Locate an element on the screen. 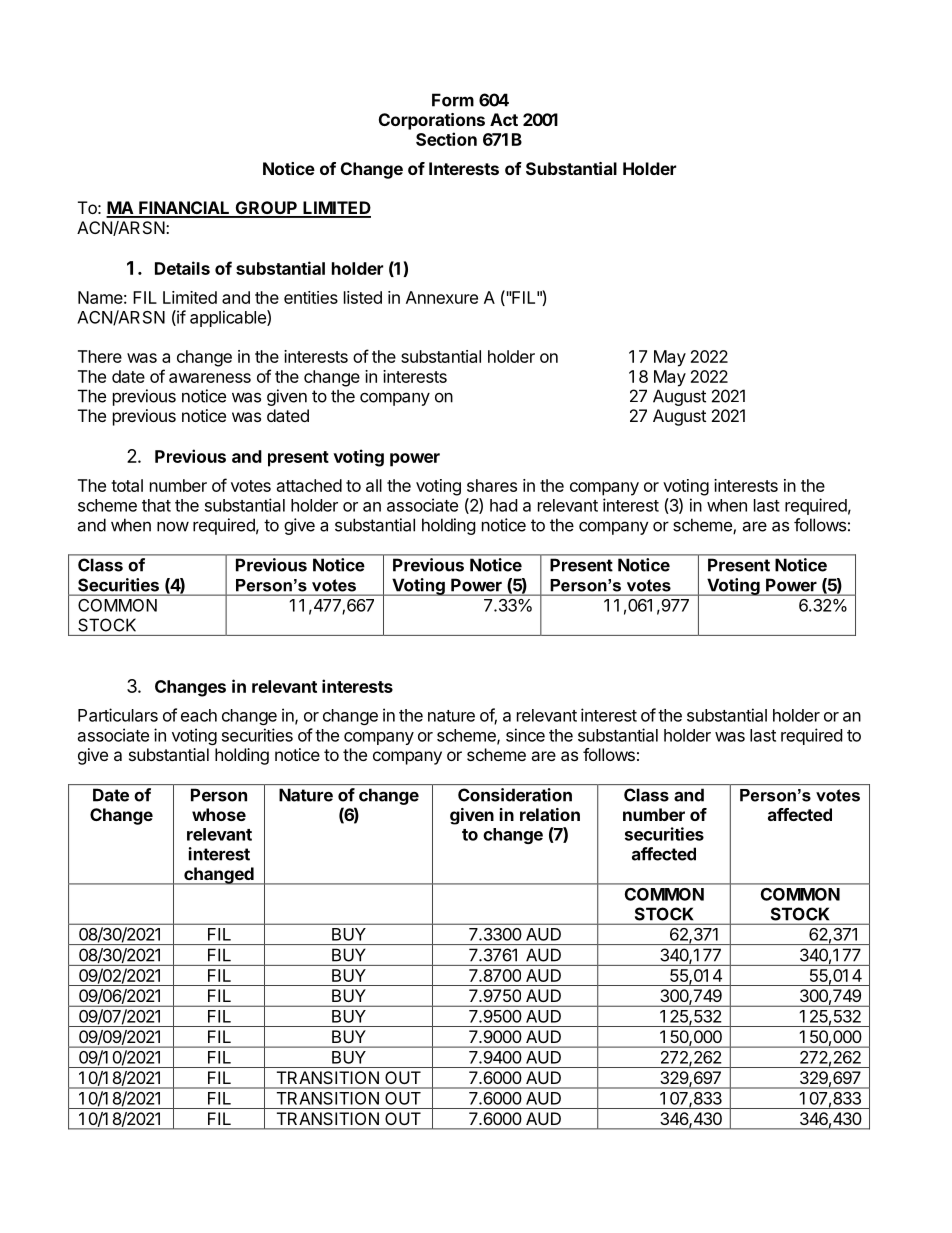 Image resolution: width=952 pixels, height=1233 pixels. had is located at coordinates (503, 505).
